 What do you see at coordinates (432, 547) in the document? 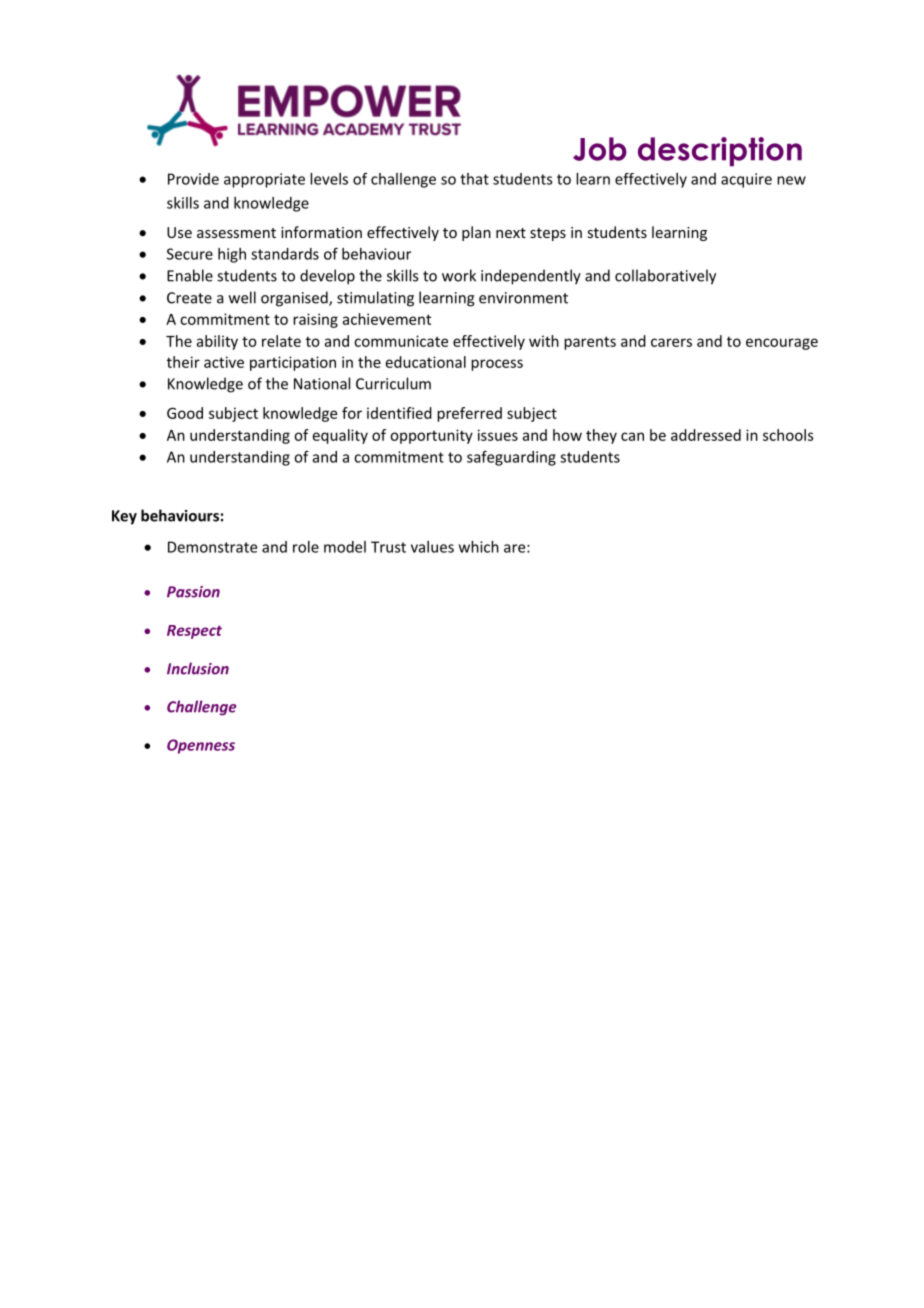
I see `values` at bounding box center [432, 547].
